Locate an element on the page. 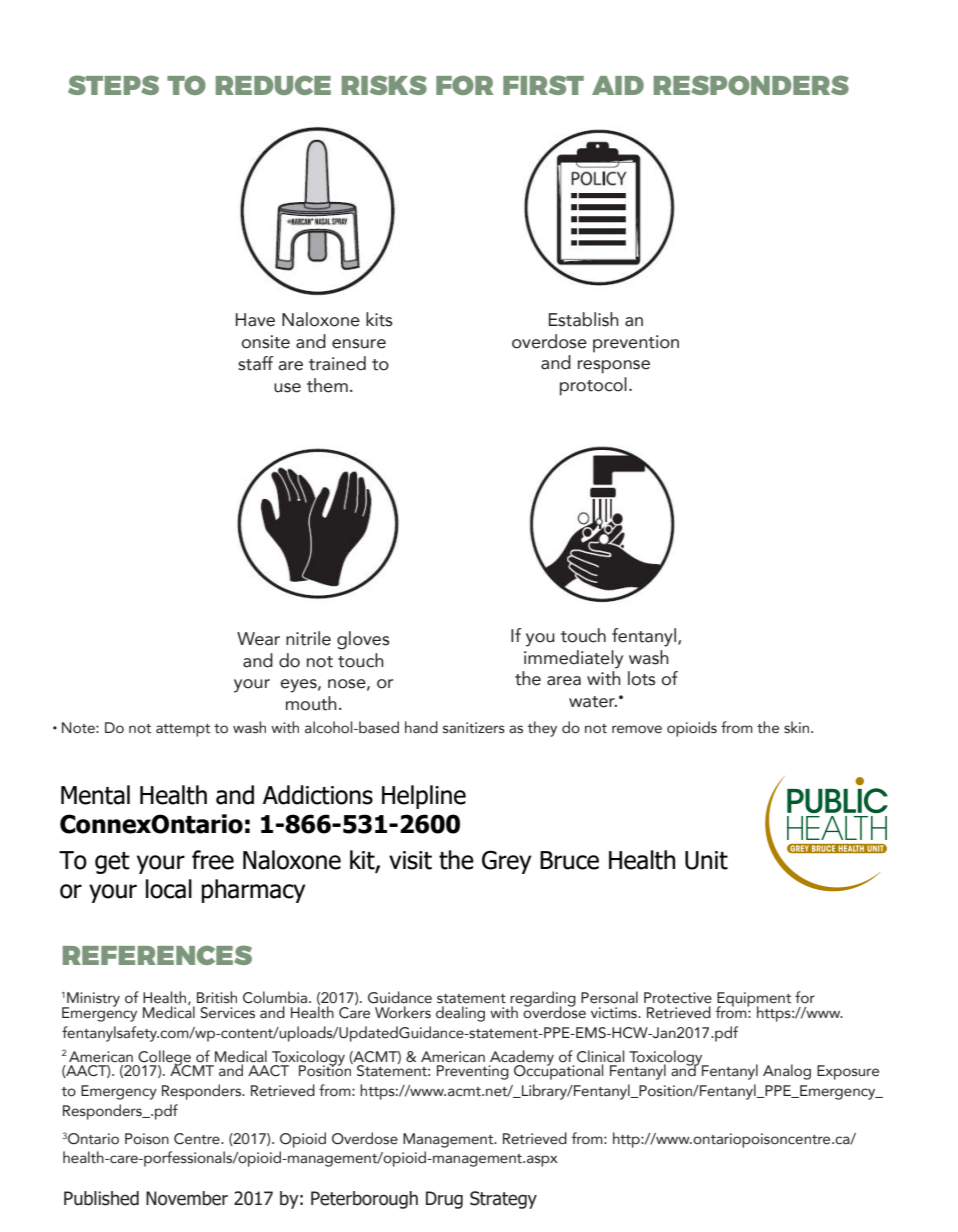  FIRST is located at coordinates (543, 85).
